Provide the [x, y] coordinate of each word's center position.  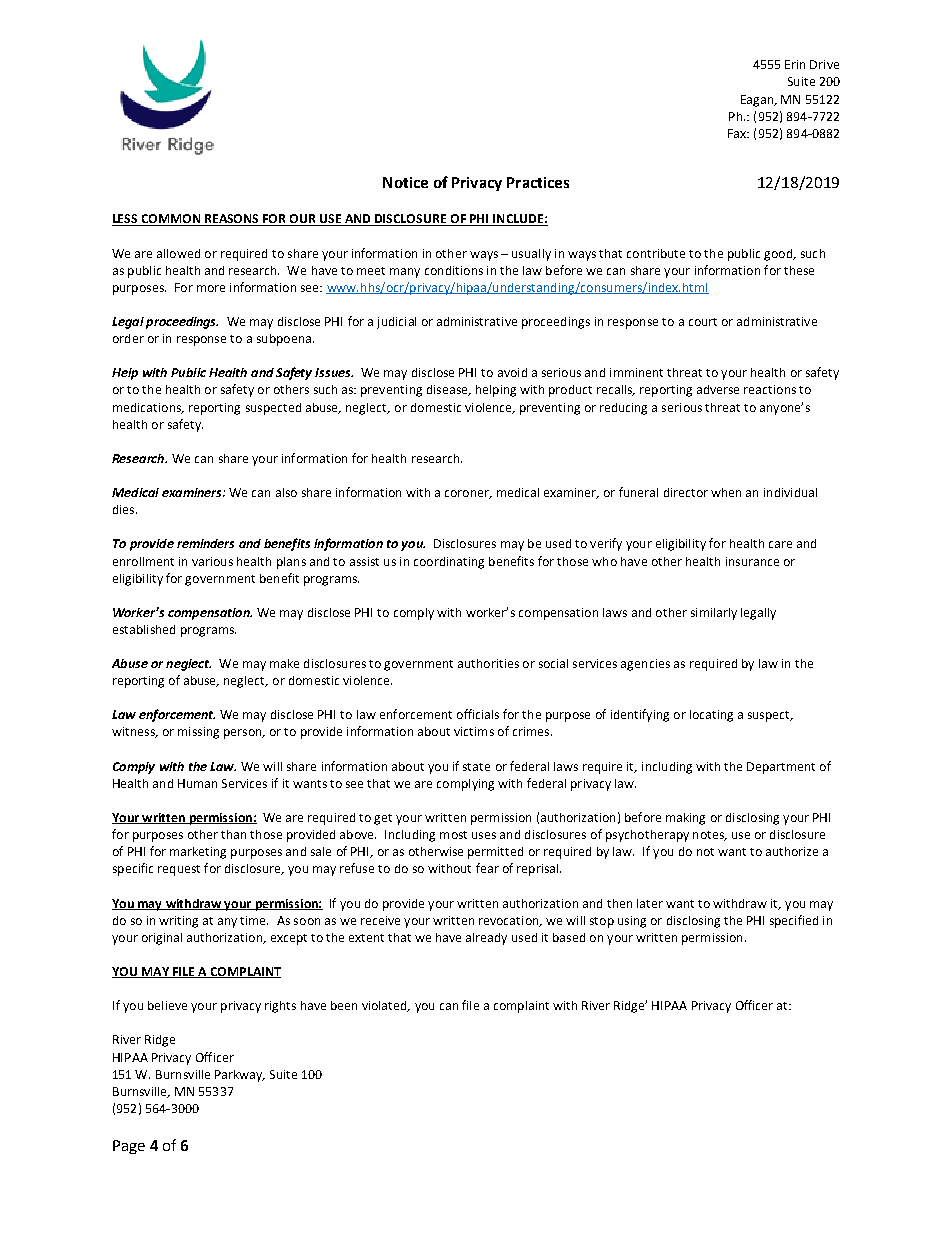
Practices [538, 182]
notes [709, 836]
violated [385, 1006]
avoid [512, 372]
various [212, 561]
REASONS [232, 220]
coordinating [449, 563]
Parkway [240, 1076]
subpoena [284, 340]
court [703, 322]
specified [794, 921]
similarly [714, 614]
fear [487, 868]
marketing [198, 853]
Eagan [758, 101]
